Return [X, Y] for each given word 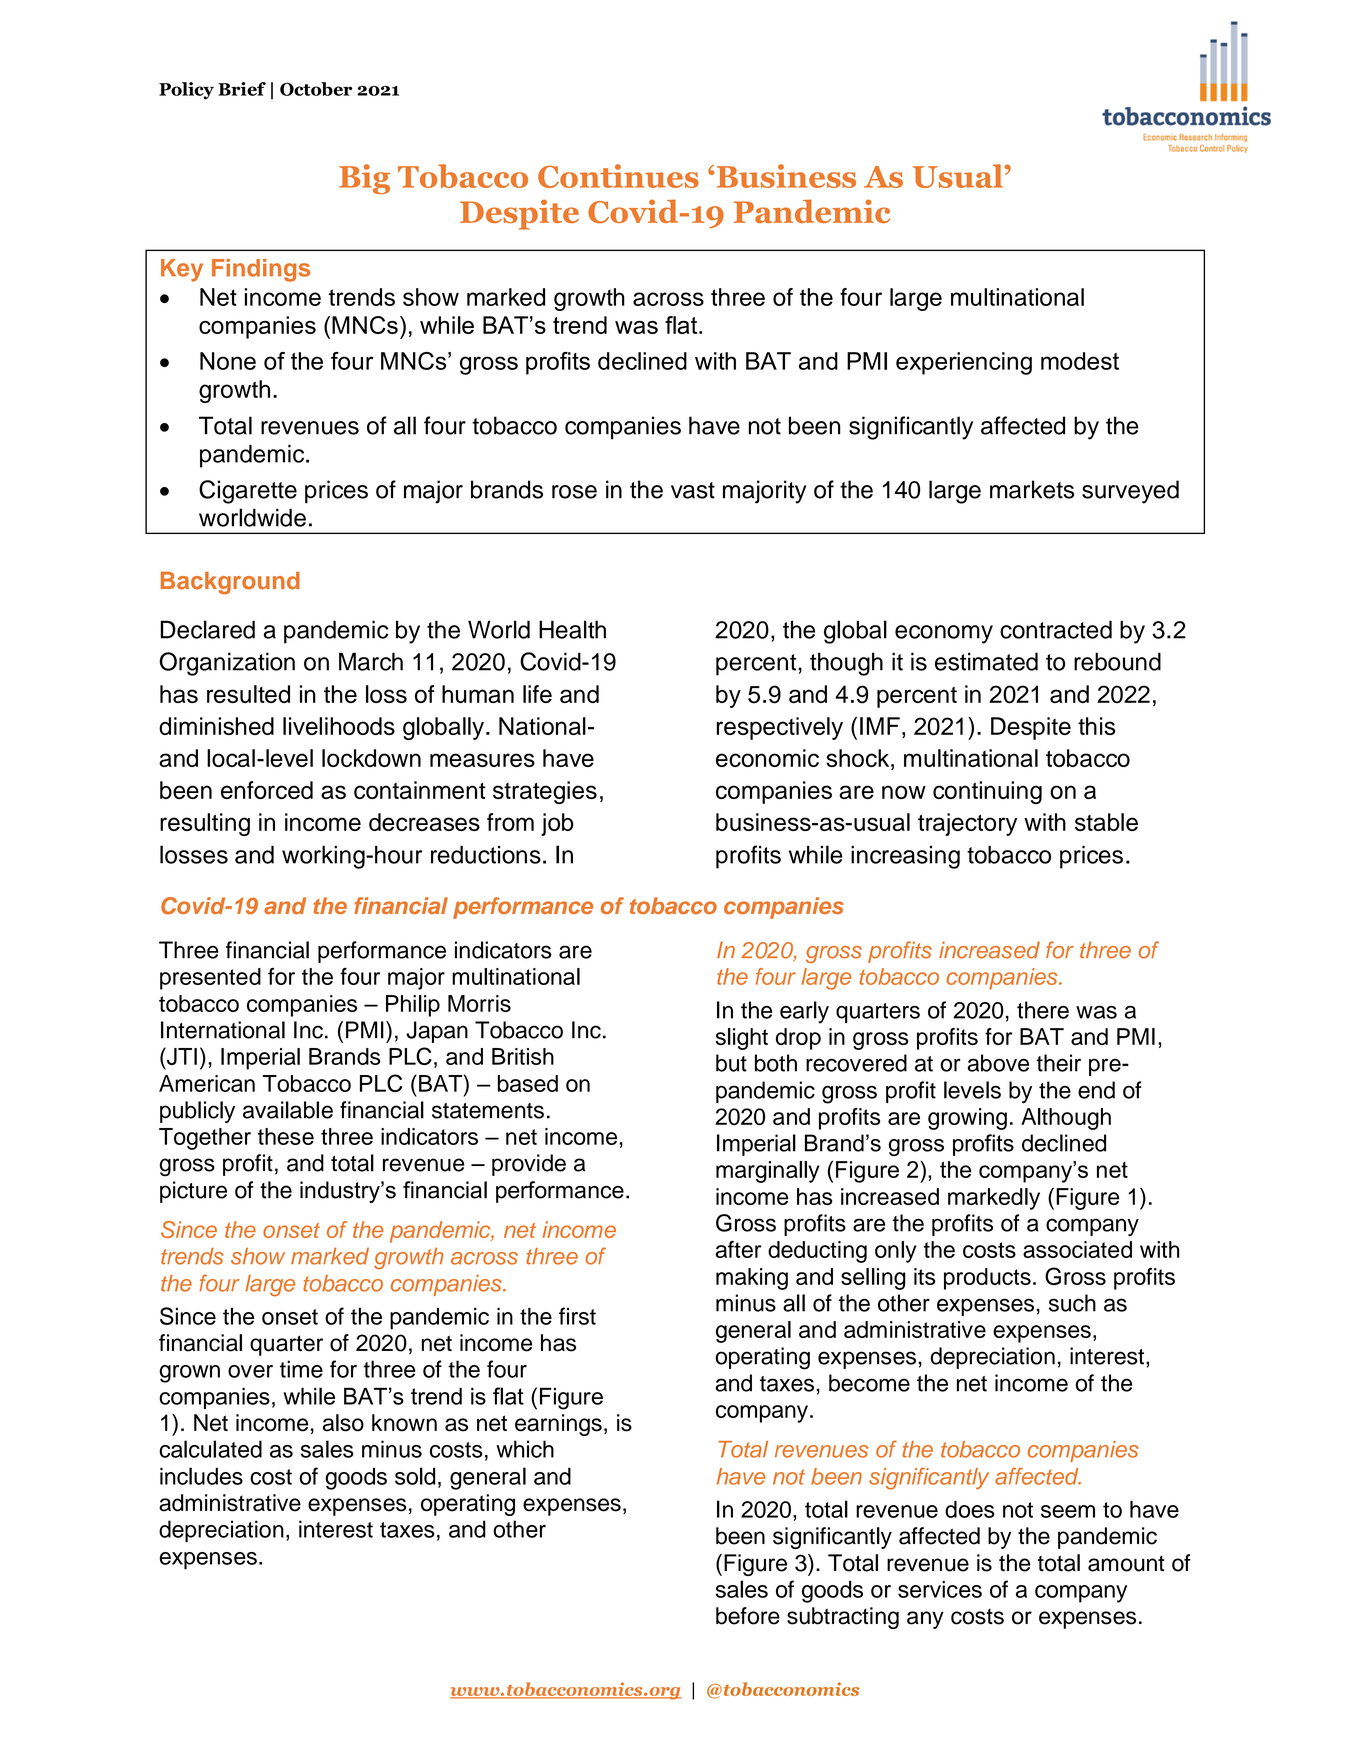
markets [1032, 489]
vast [693, 490]
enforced [267, 790]
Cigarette [248, 492]
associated [1077, 1249]
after [738, 1249]
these [286, 1136]
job [557, 824]
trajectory [967, 824]
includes [201, 1476]
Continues [618, 176]
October [316, 89]
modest [1080, 361]
